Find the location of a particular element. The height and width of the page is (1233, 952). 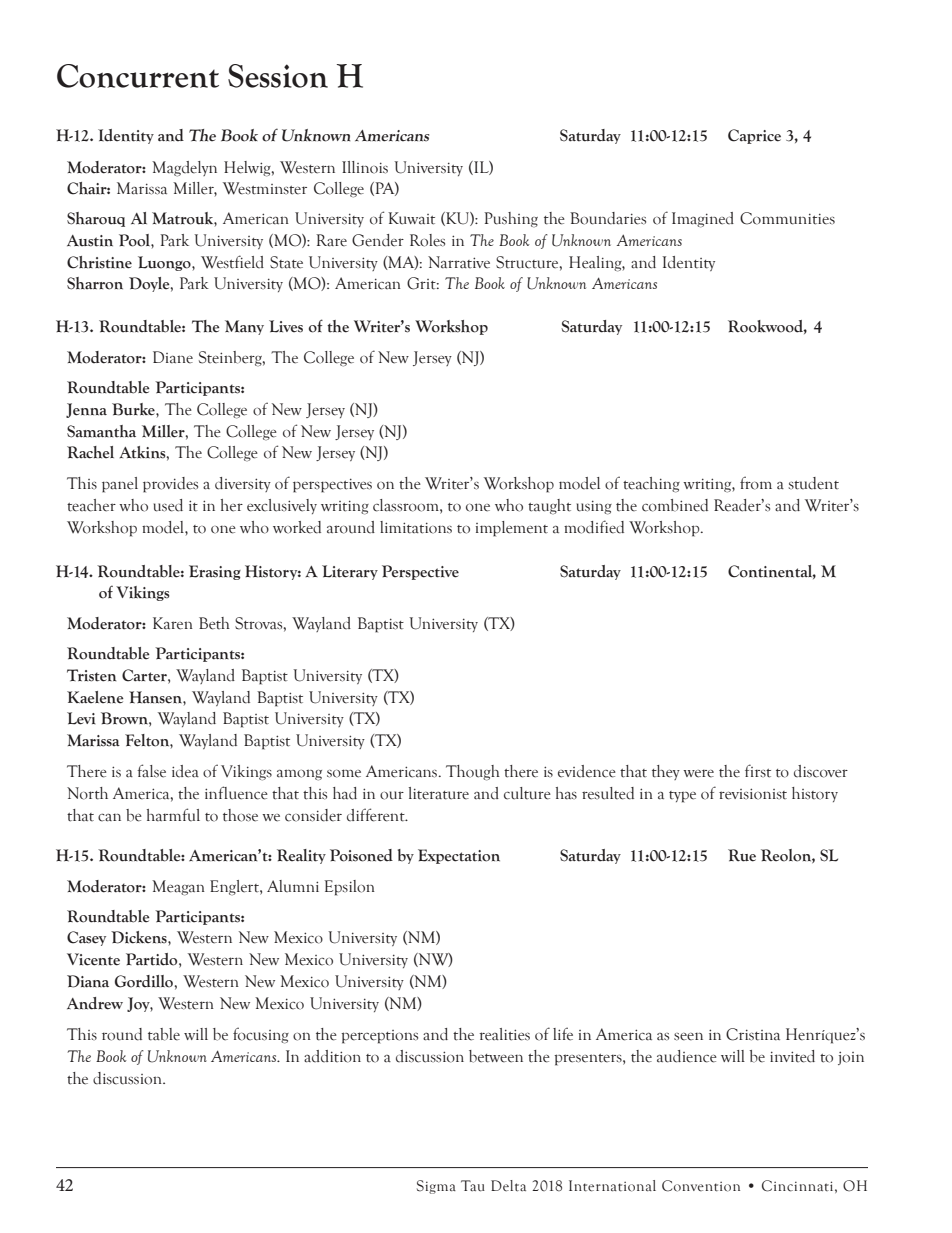

first is located at coordinates (758, 771).
